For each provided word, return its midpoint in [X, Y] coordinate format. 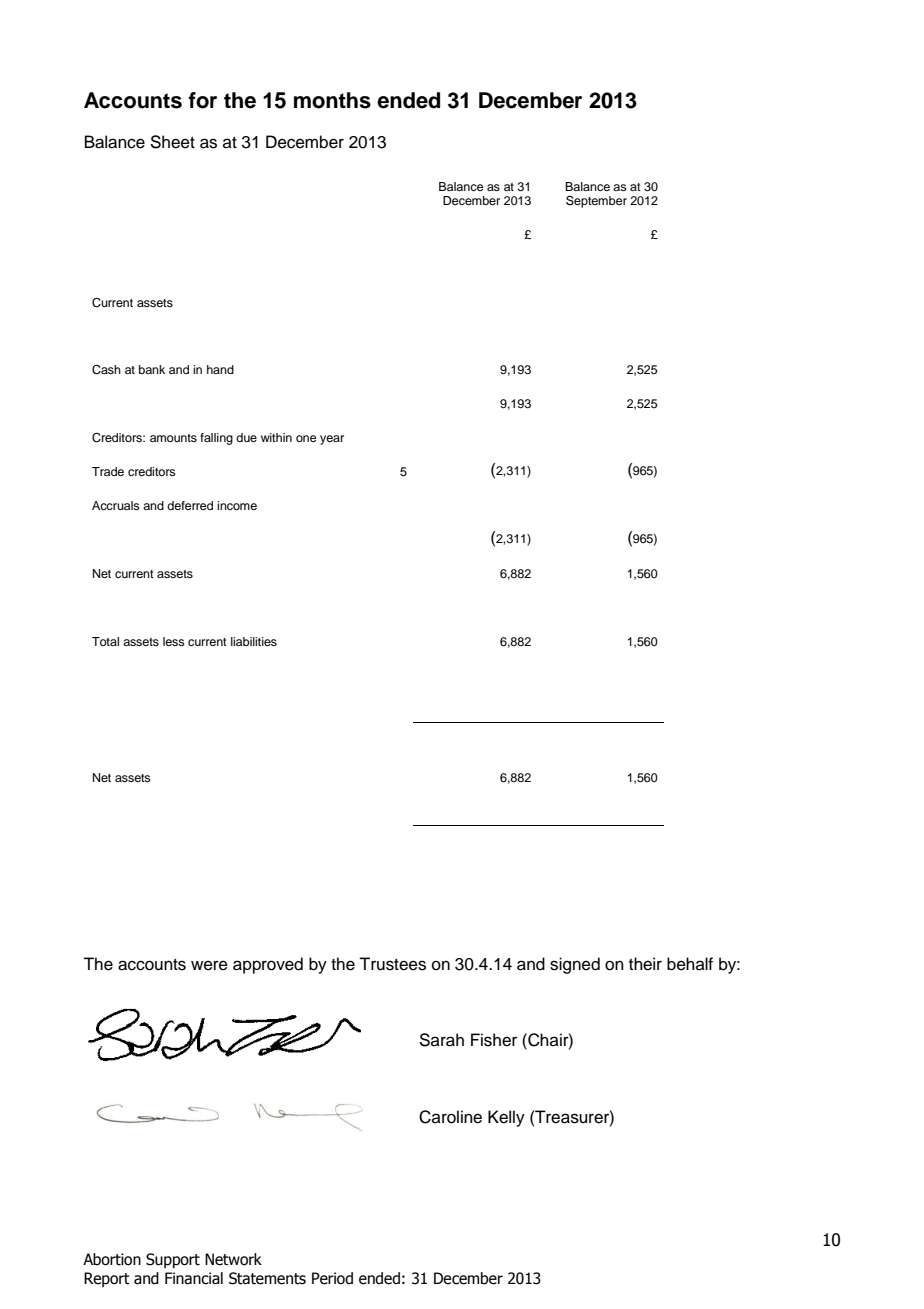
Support [173, 1260]
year [332, 440]
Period [332, 1278]
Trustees [392, 964]
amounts [173, 438]
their [645, 964]
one [306, 438]
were [209, 965]
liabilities [254, 641]
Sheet [172, 142]
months [332, 100]
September [596, 201]
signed [575, 965]
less [174, 641]
